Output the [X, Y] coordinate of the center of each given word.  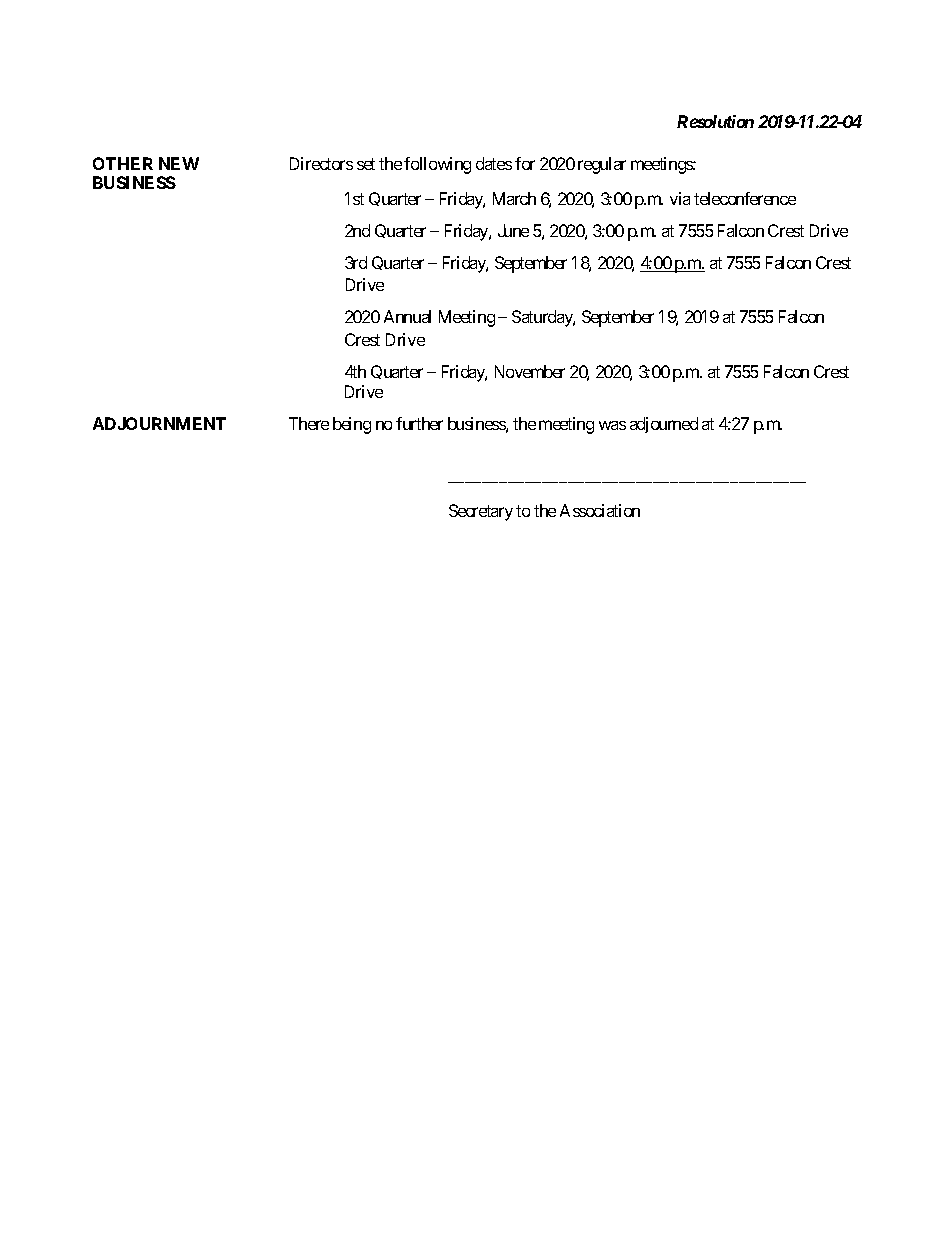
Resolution [715, 121]
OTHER [123, 163]
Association [600, 510]
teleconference [745, 198]
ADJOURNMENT [159, 423]
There [309, 423]
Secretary [481, 512]
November [530, 371]
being [352, 425]
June [513, 230]
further [419, 423]
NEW [179, 163]
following [437, 165]
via [680, 198]
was [612, 425]
